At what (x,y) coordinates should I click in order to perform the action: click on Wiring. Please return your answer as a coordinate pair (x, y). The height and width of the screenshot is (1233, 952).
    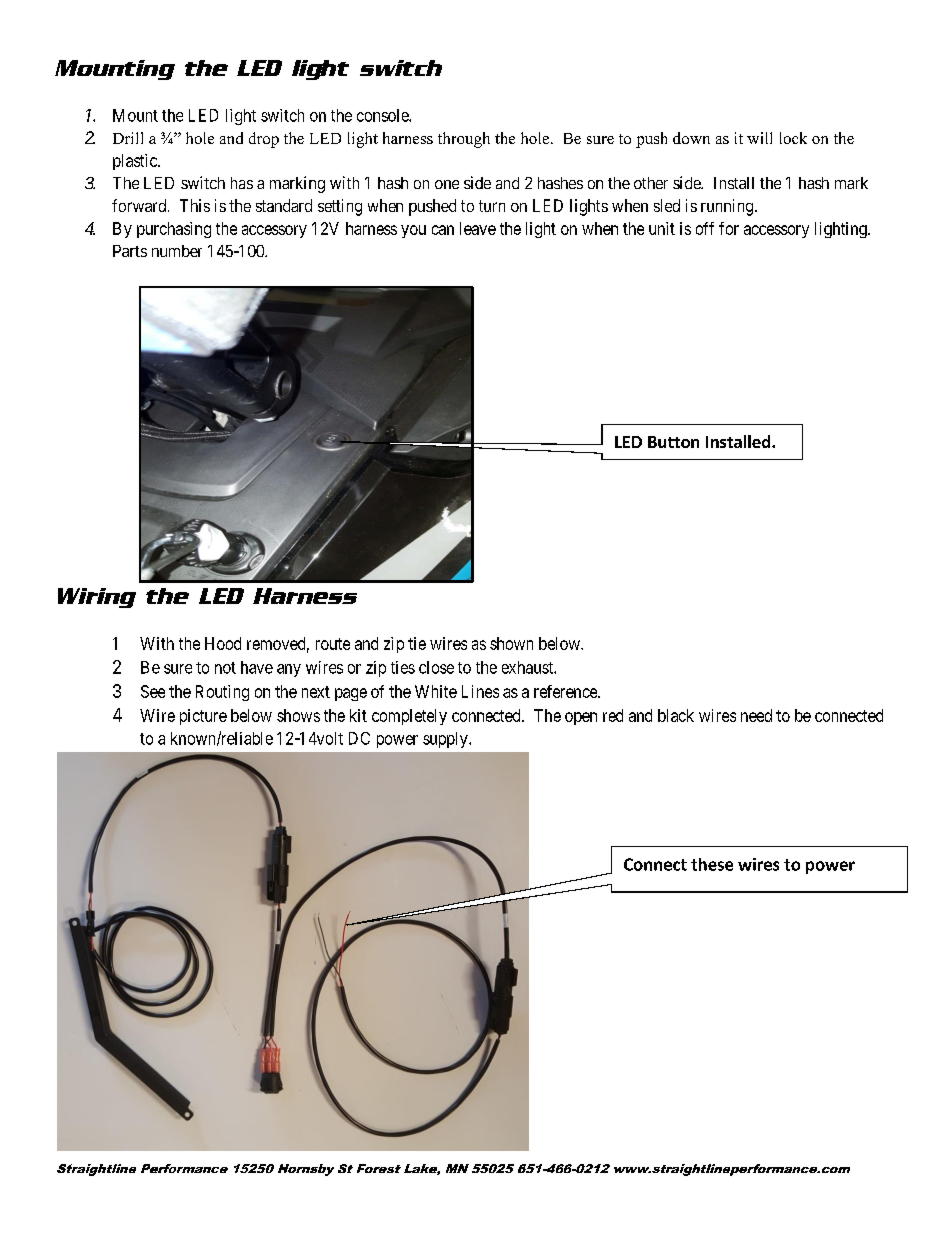
    Looking at the image, I should click on (97, 598).
